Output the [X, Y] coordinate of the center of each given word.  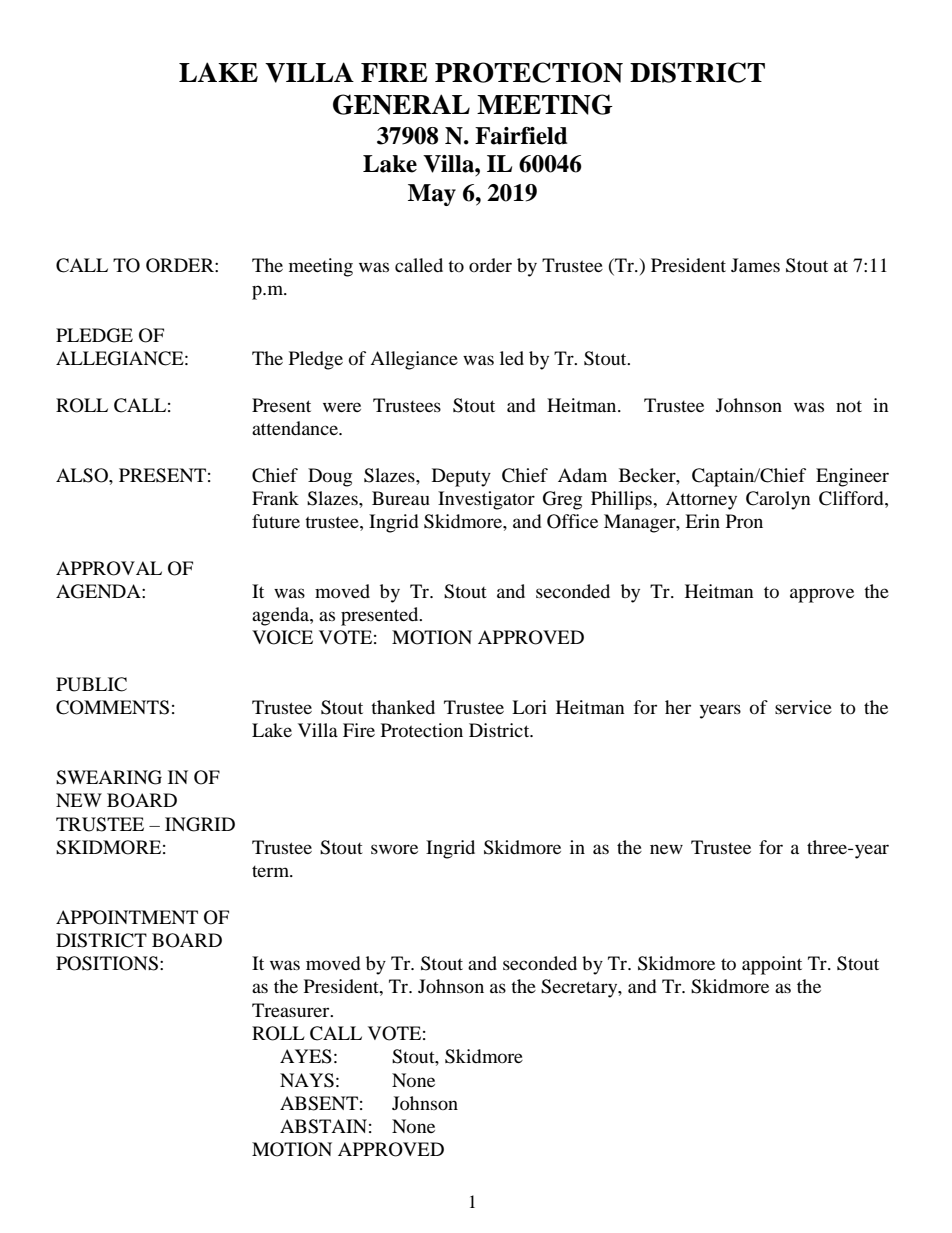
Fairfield [521, 136]
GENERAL [401, 104]
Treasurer [292, 1010]
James [755, 265]
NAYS [307, 1080]
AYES [306, 1056]
